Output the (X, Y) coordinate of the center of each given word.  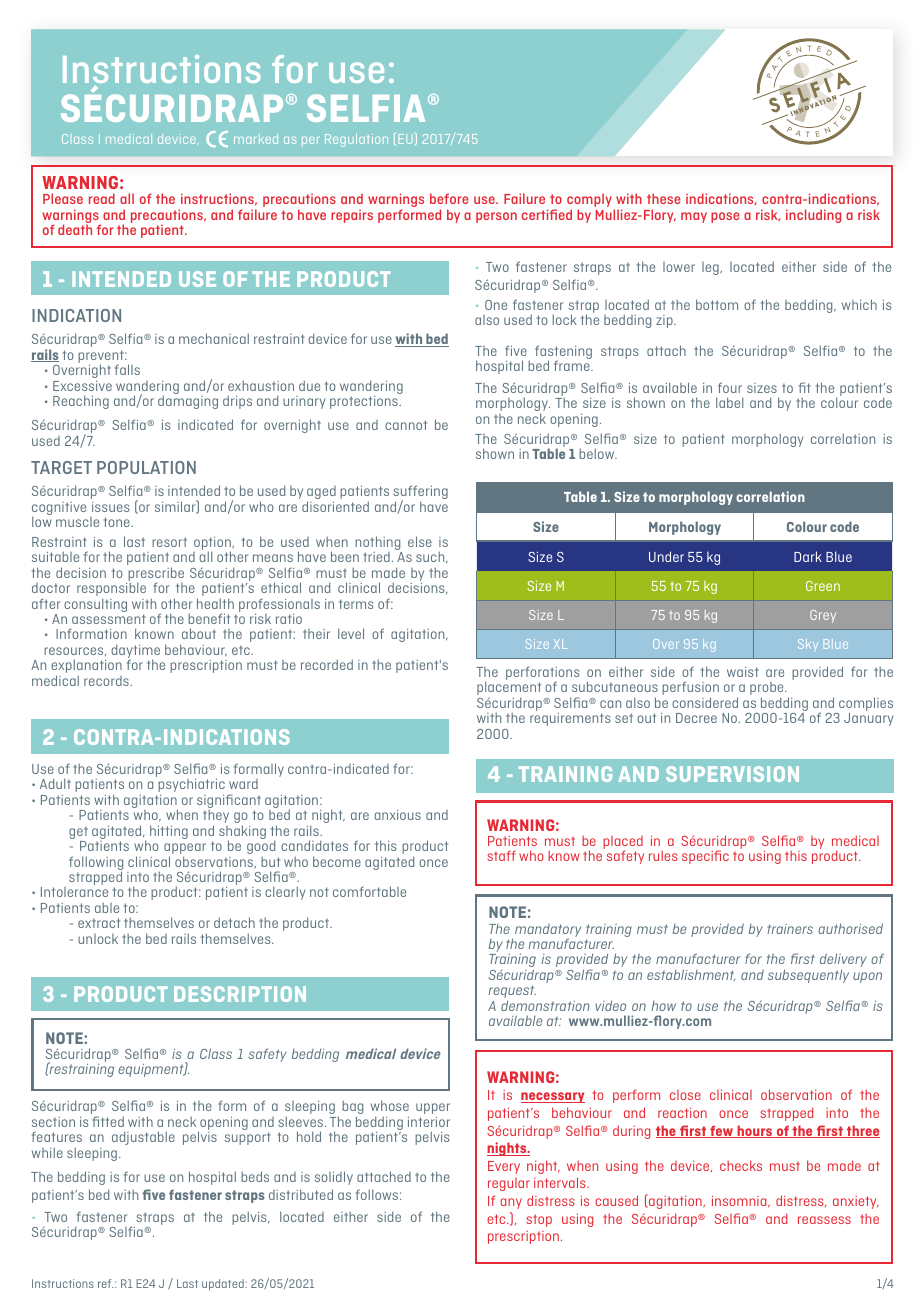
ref (105, 1283)
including (813, 216)
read (102, 198)
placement (509, 689)
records (107, 681)
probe (768, 690)
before (449, 198)
